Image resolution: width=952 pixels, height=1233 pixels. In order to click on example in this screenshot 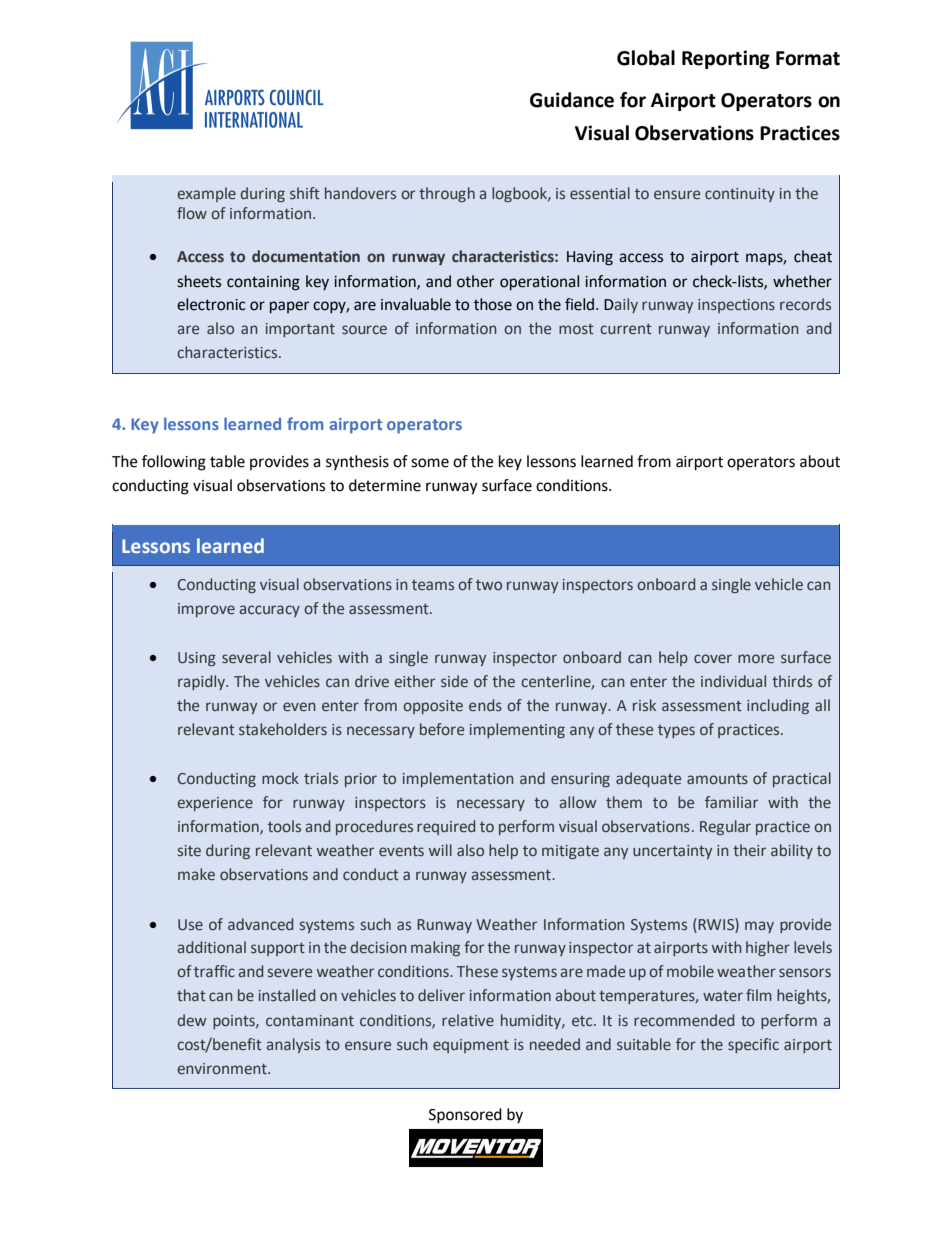, I will do `click(206, 194)`.
